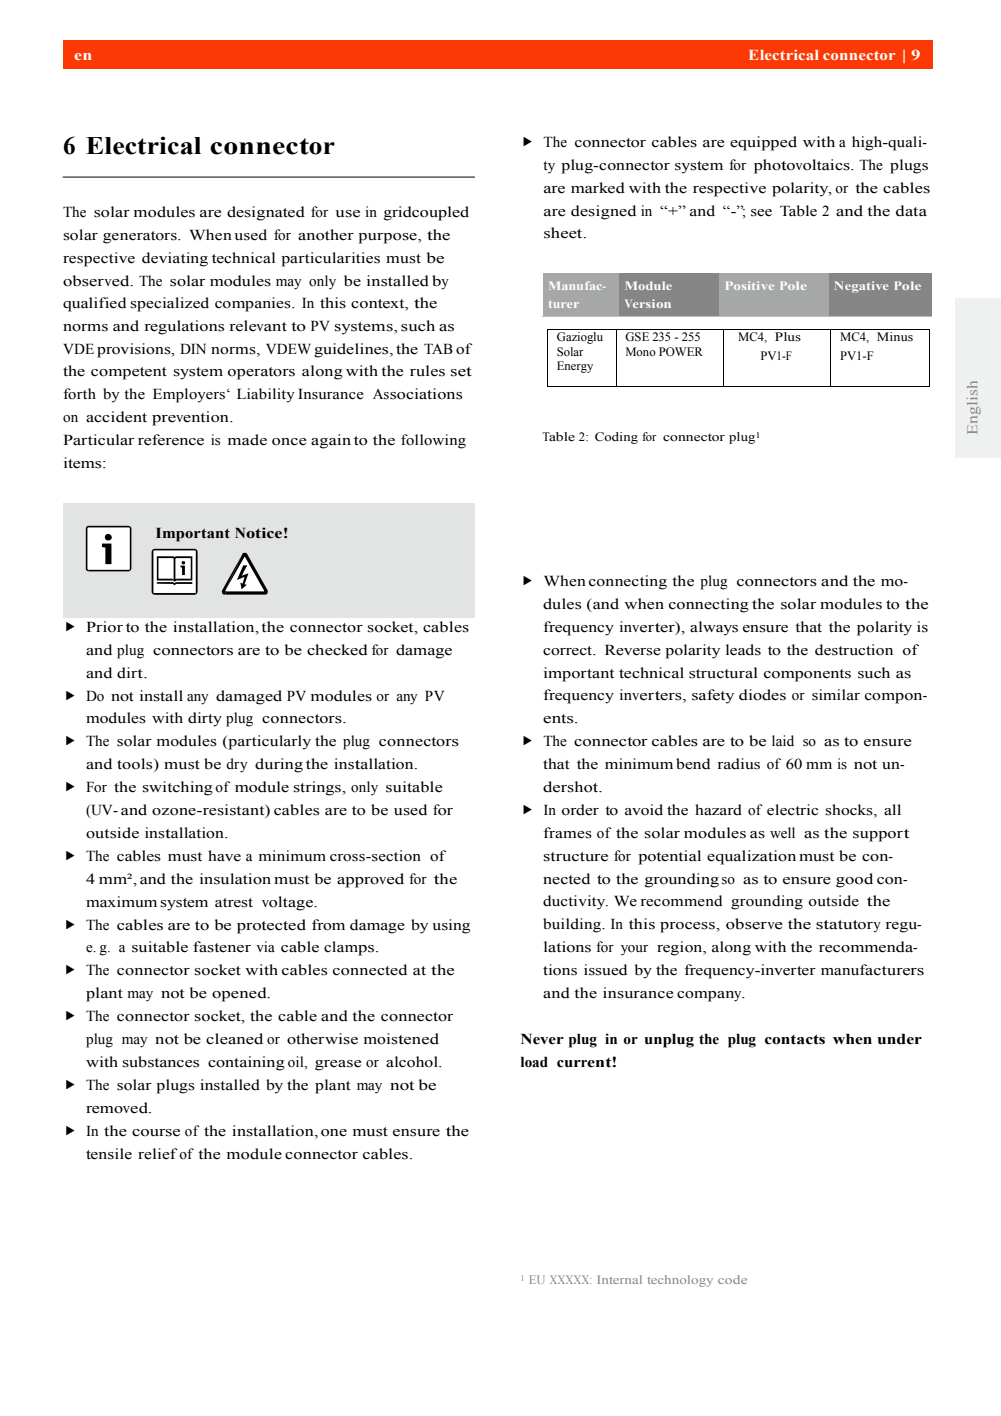 The height and width of the page is (1416, 1001). Describe the element at coordinates (836, 695) in the page. I see `similar` at that location.
